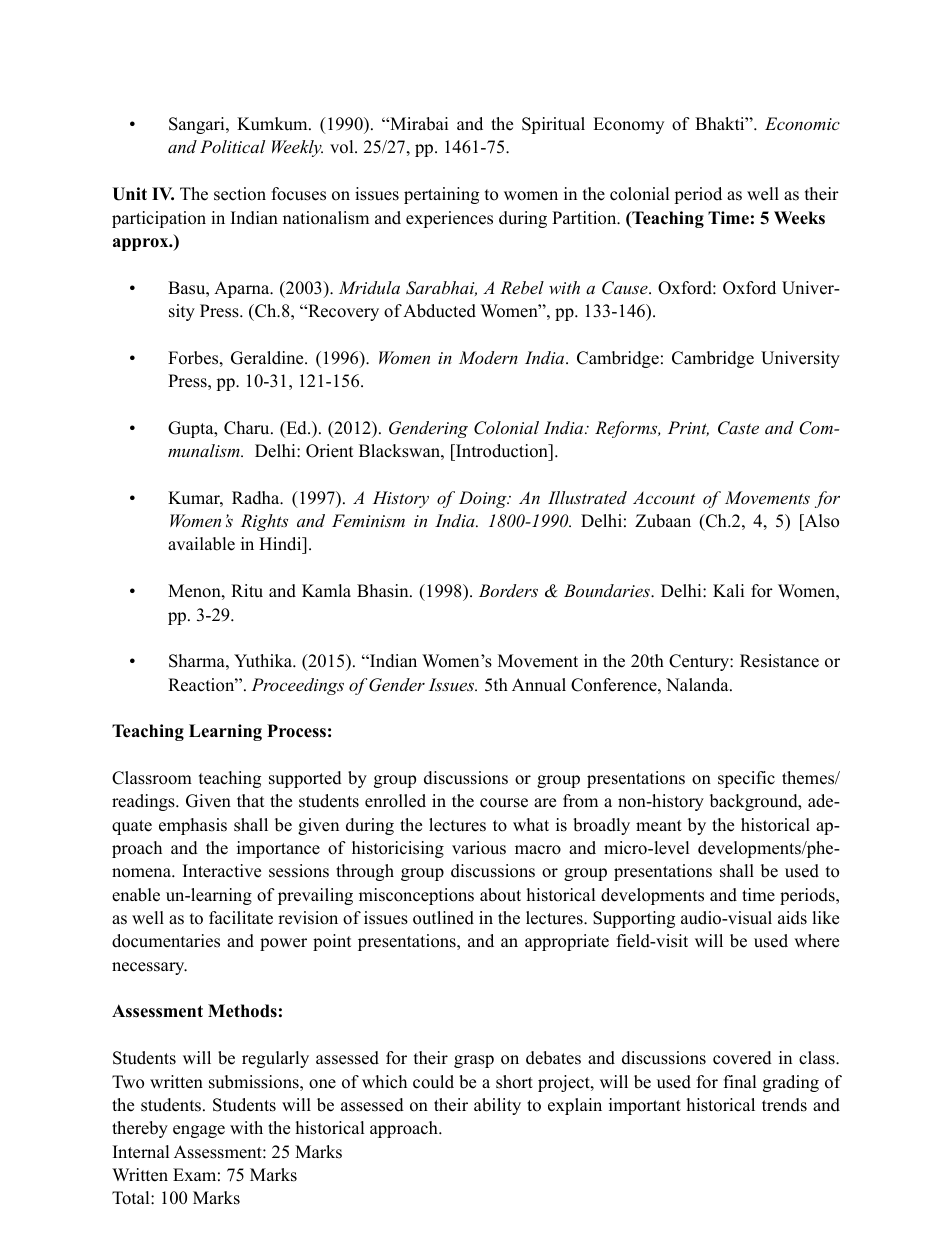 Image resolution: width=952 pixels, height=1233 pixels. I want to click on various, so click(479, 848).
